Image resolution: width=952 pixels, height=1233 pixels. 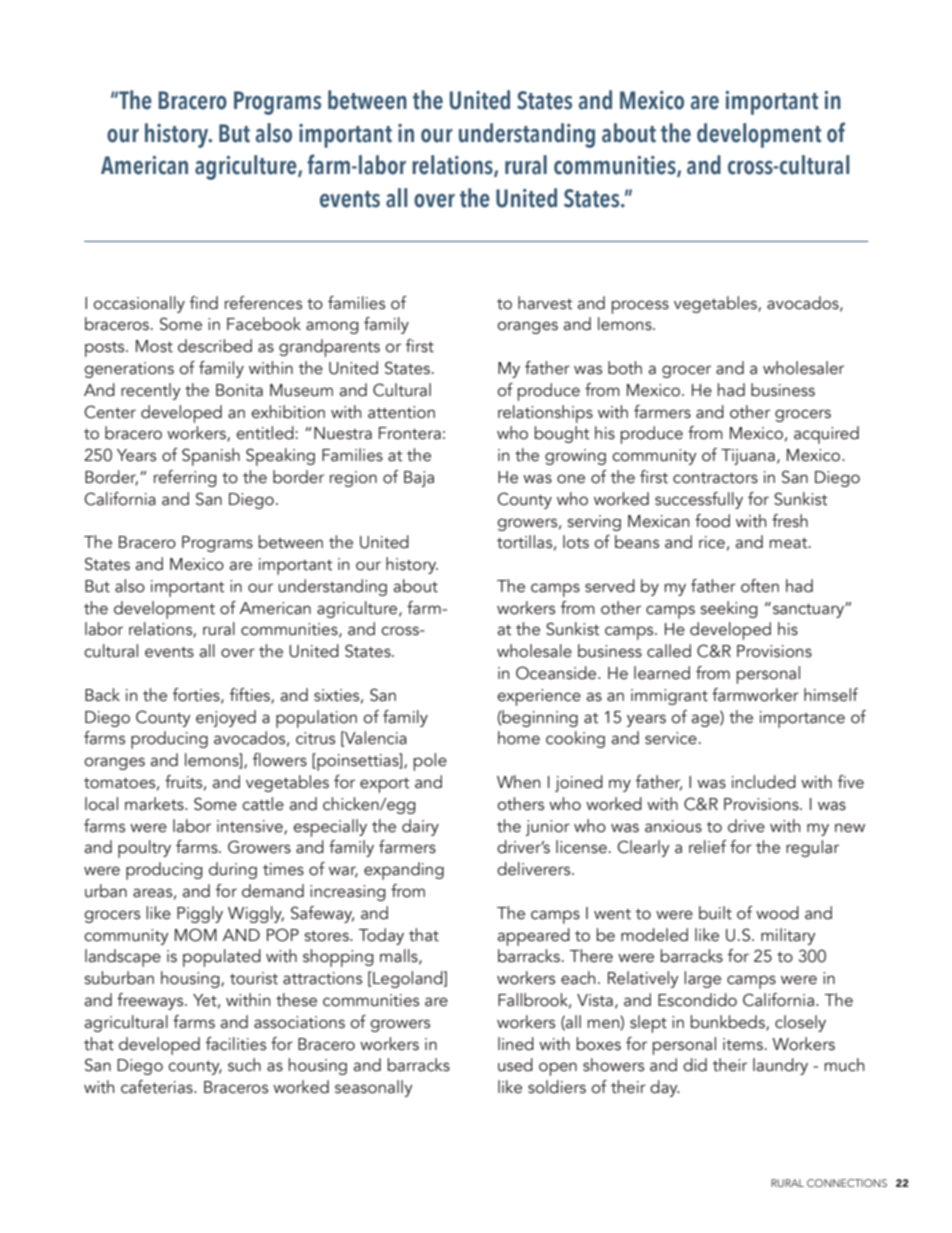 What do you see at coordinates (802, 719) in the screenshot?
I see `importance` at bounding box center [802, 719].
